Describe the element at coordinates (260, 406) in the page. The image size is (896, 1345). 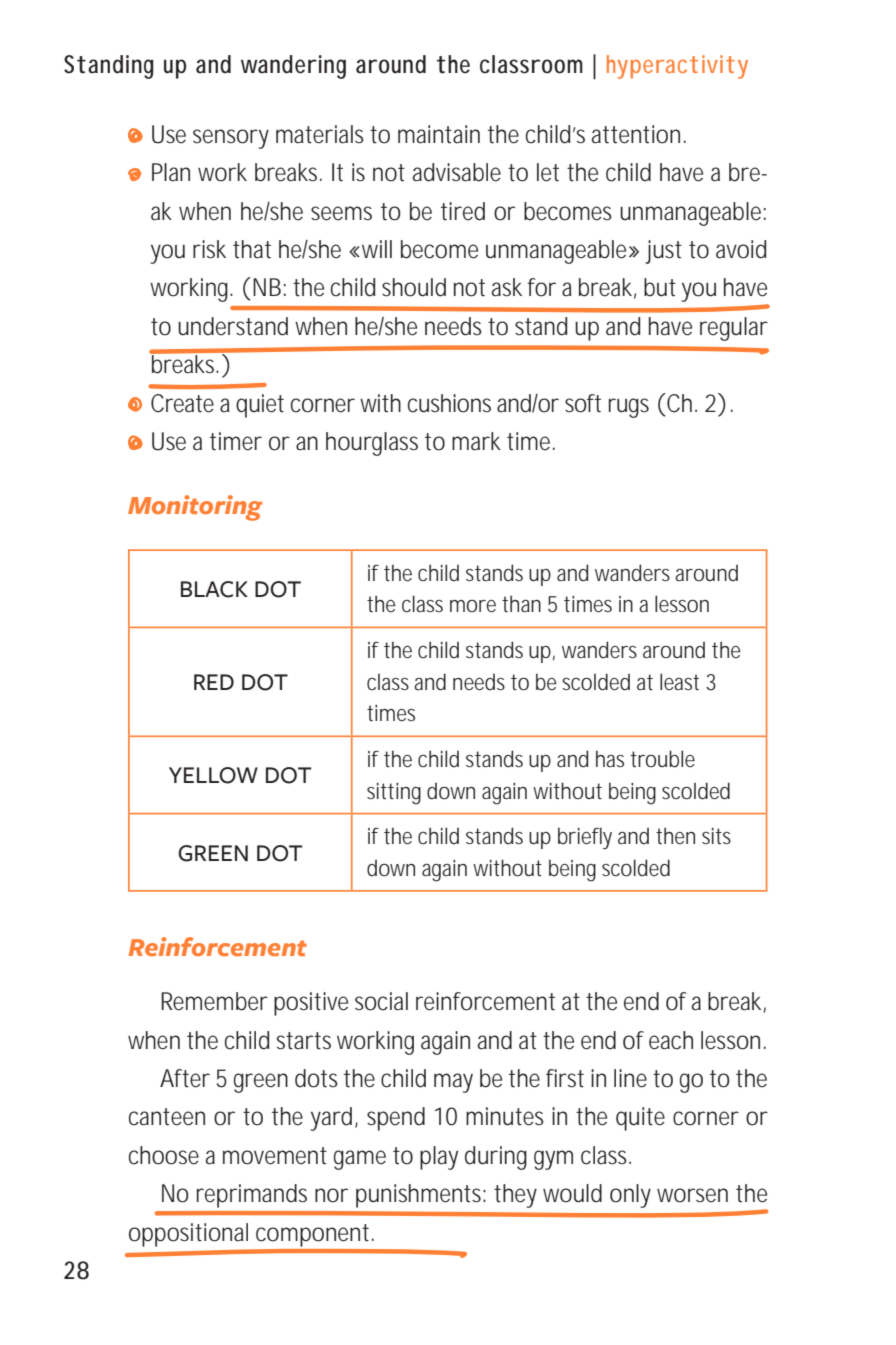
I see `quiet` at that location.
